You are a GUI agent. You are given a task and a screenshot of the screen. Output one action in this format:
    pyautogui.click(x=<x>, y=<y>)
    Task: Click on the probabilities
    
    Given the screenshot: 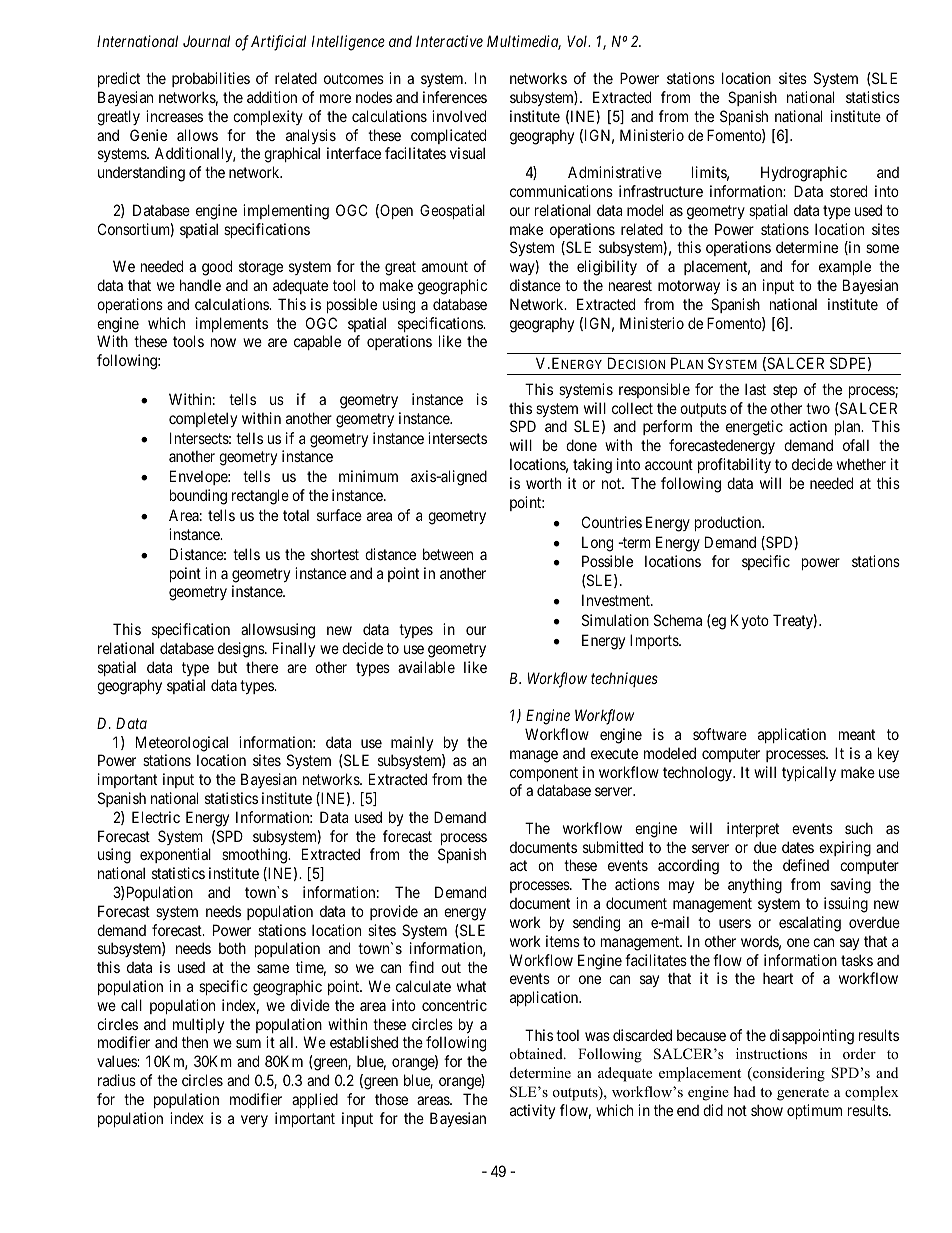 What is the action you would take?
    pyautogui.click(x=211, y=79)
